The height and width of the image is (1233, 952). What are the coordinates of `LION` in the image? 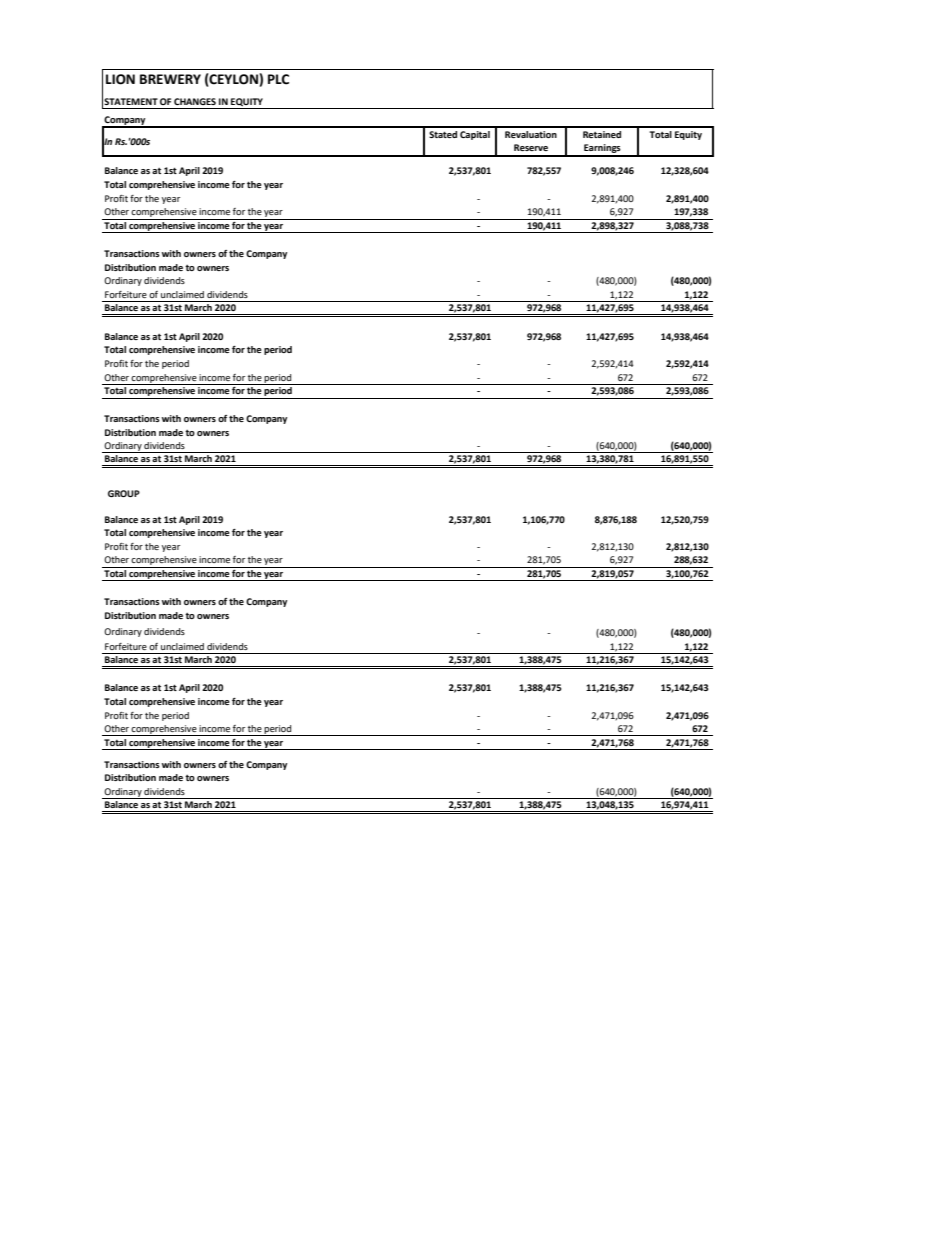 It's located at (120, 79).
